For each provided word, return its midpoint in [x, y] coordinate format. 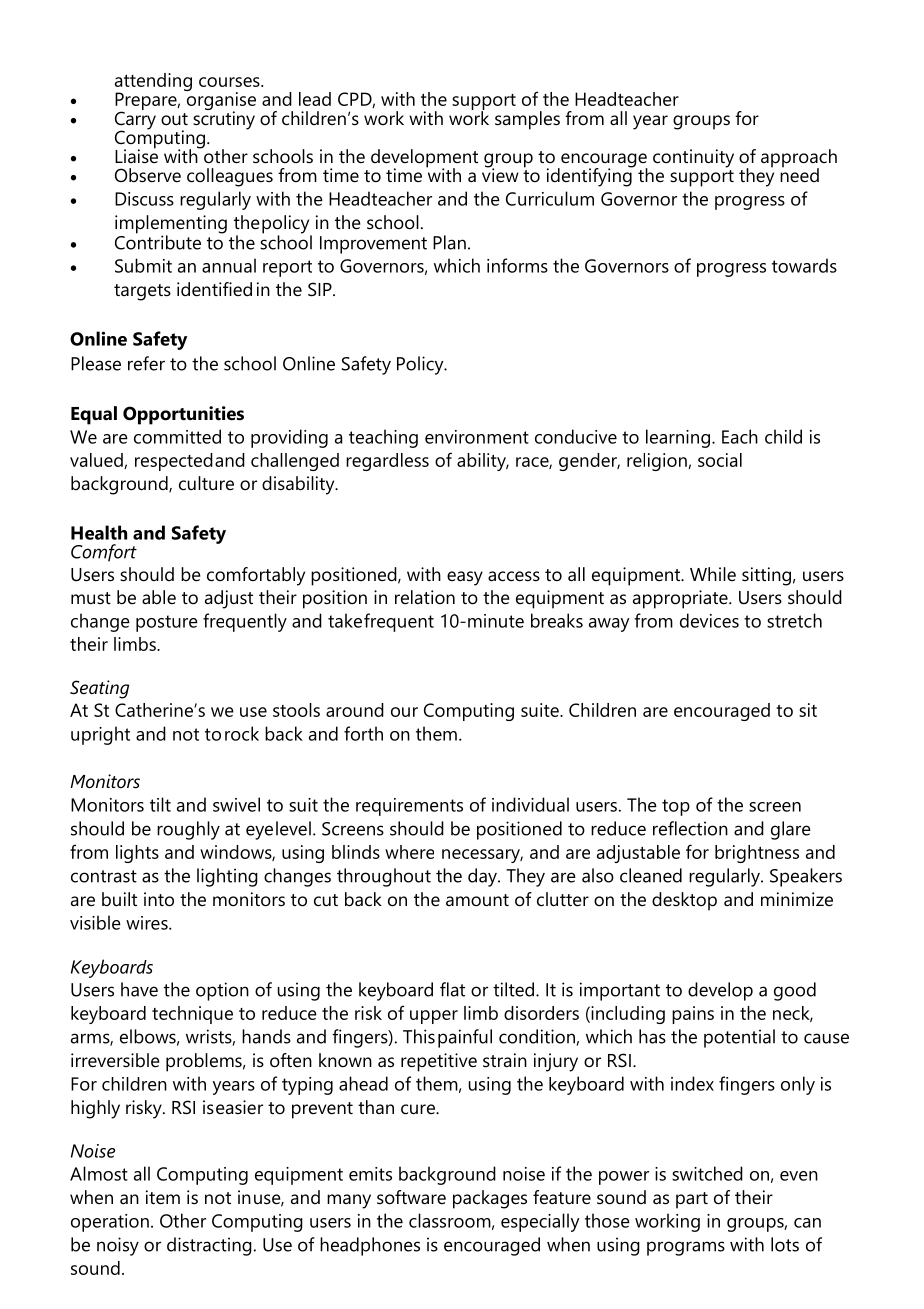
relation [425, 597]
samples [527, 120]
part [692, 1200]
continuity [693, 158]
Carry [135, 120]
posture [167, 623]
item [163, 1197]
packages [490, 1199]
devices [709, 620]
